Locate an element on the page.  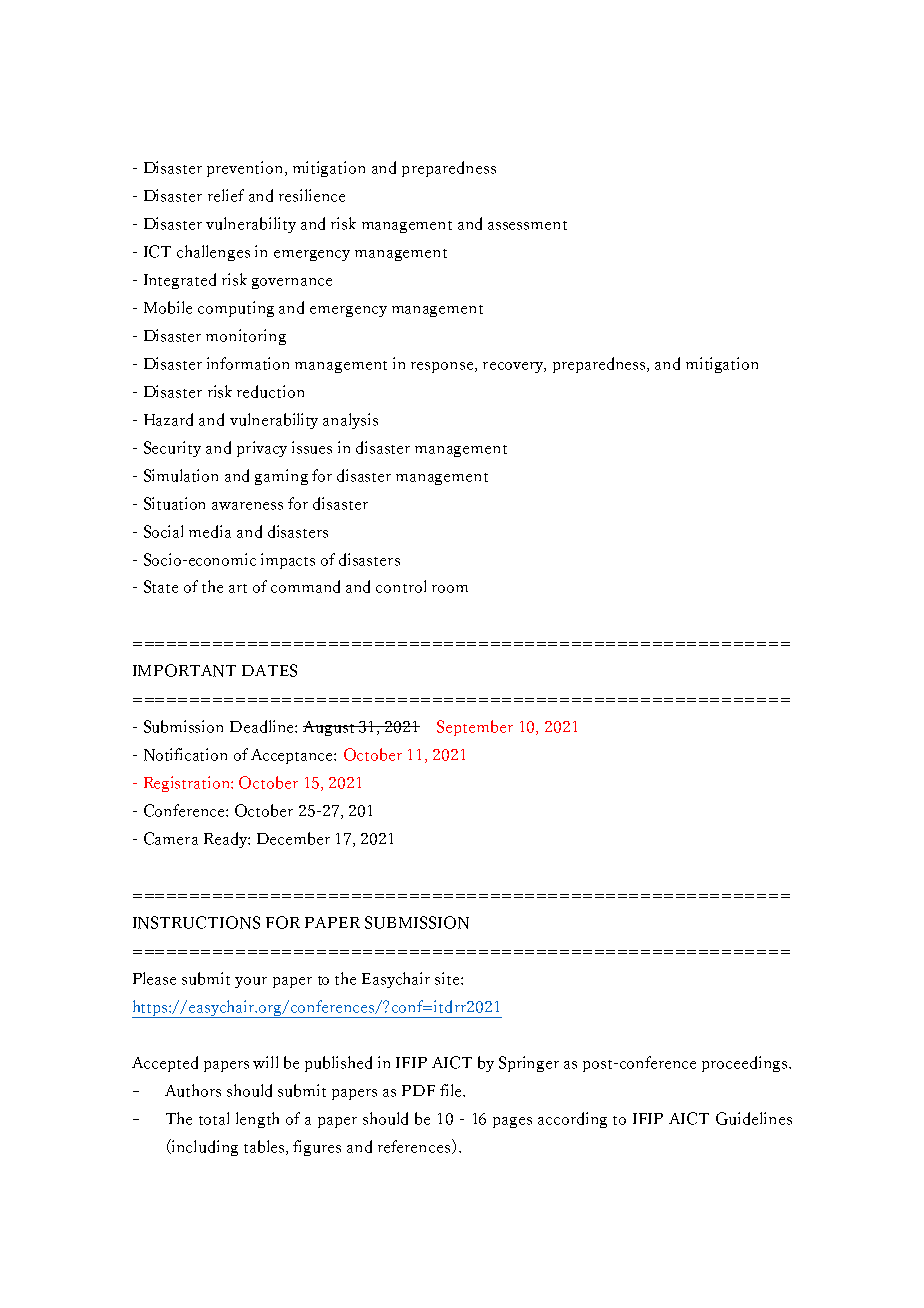
site is located at coordinates (448, 978).
